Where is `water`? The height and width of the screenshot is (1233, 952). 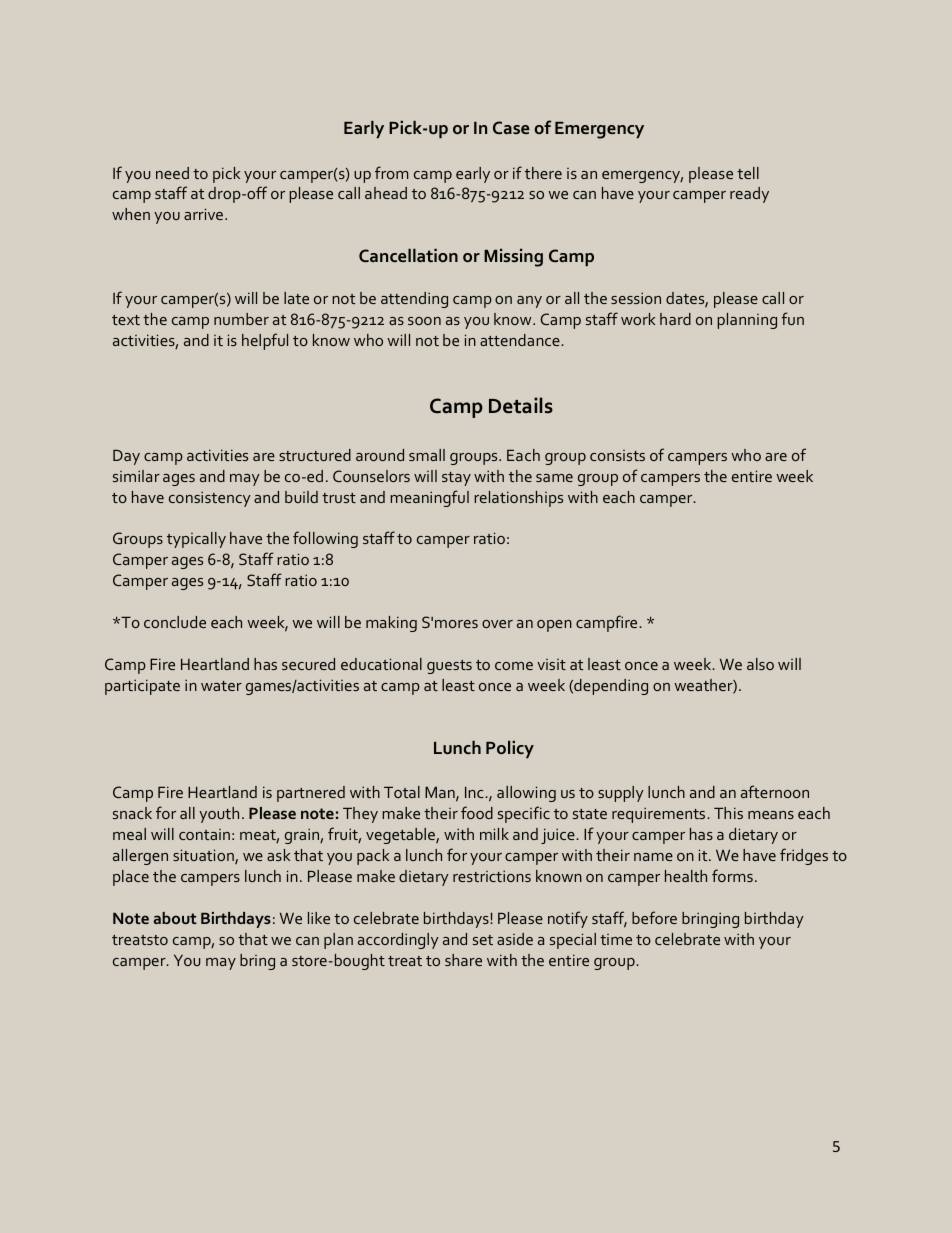 water is located at coordinates (221, 686).
